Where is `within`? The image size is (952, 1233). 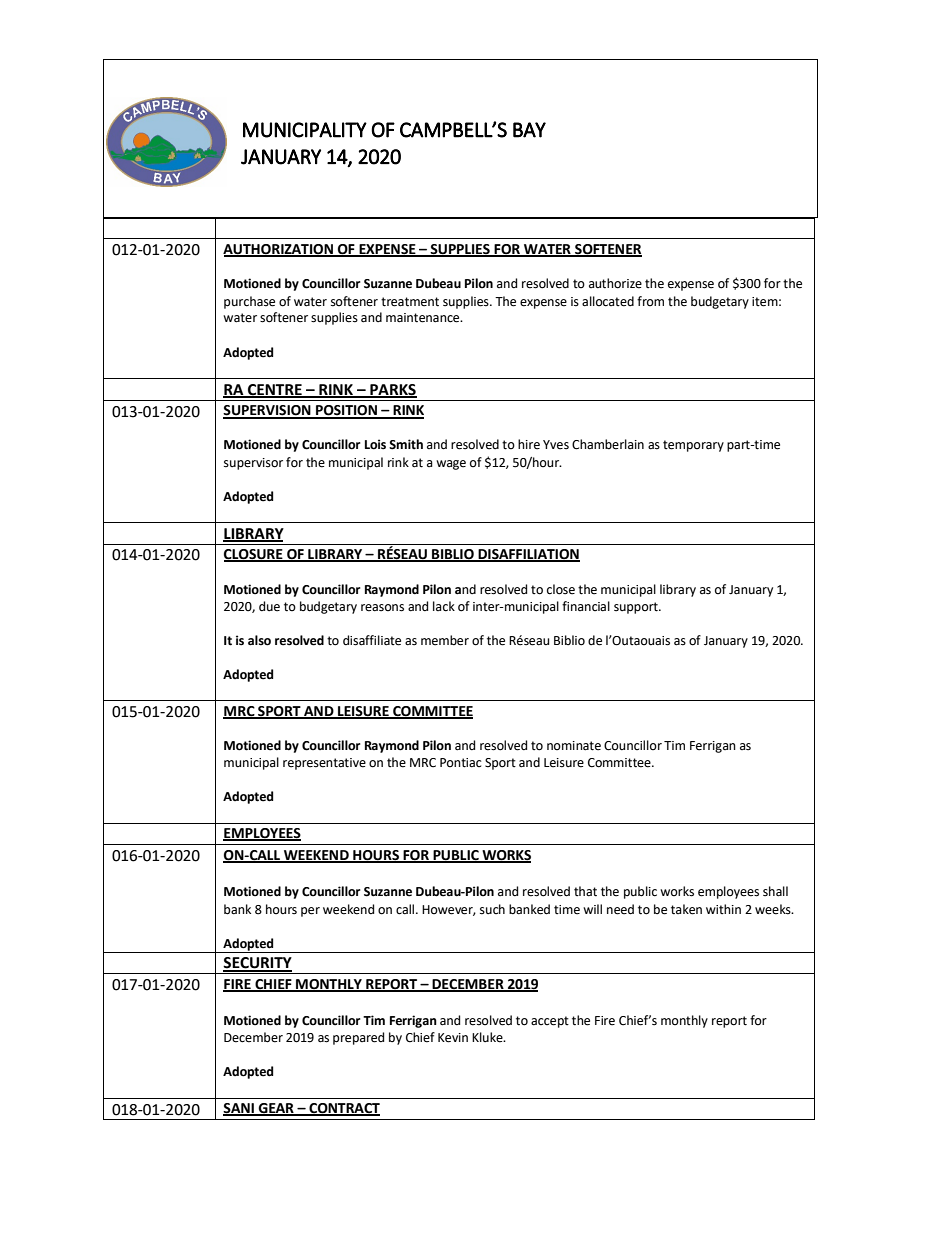 within is located at coordinates (723, 909).
